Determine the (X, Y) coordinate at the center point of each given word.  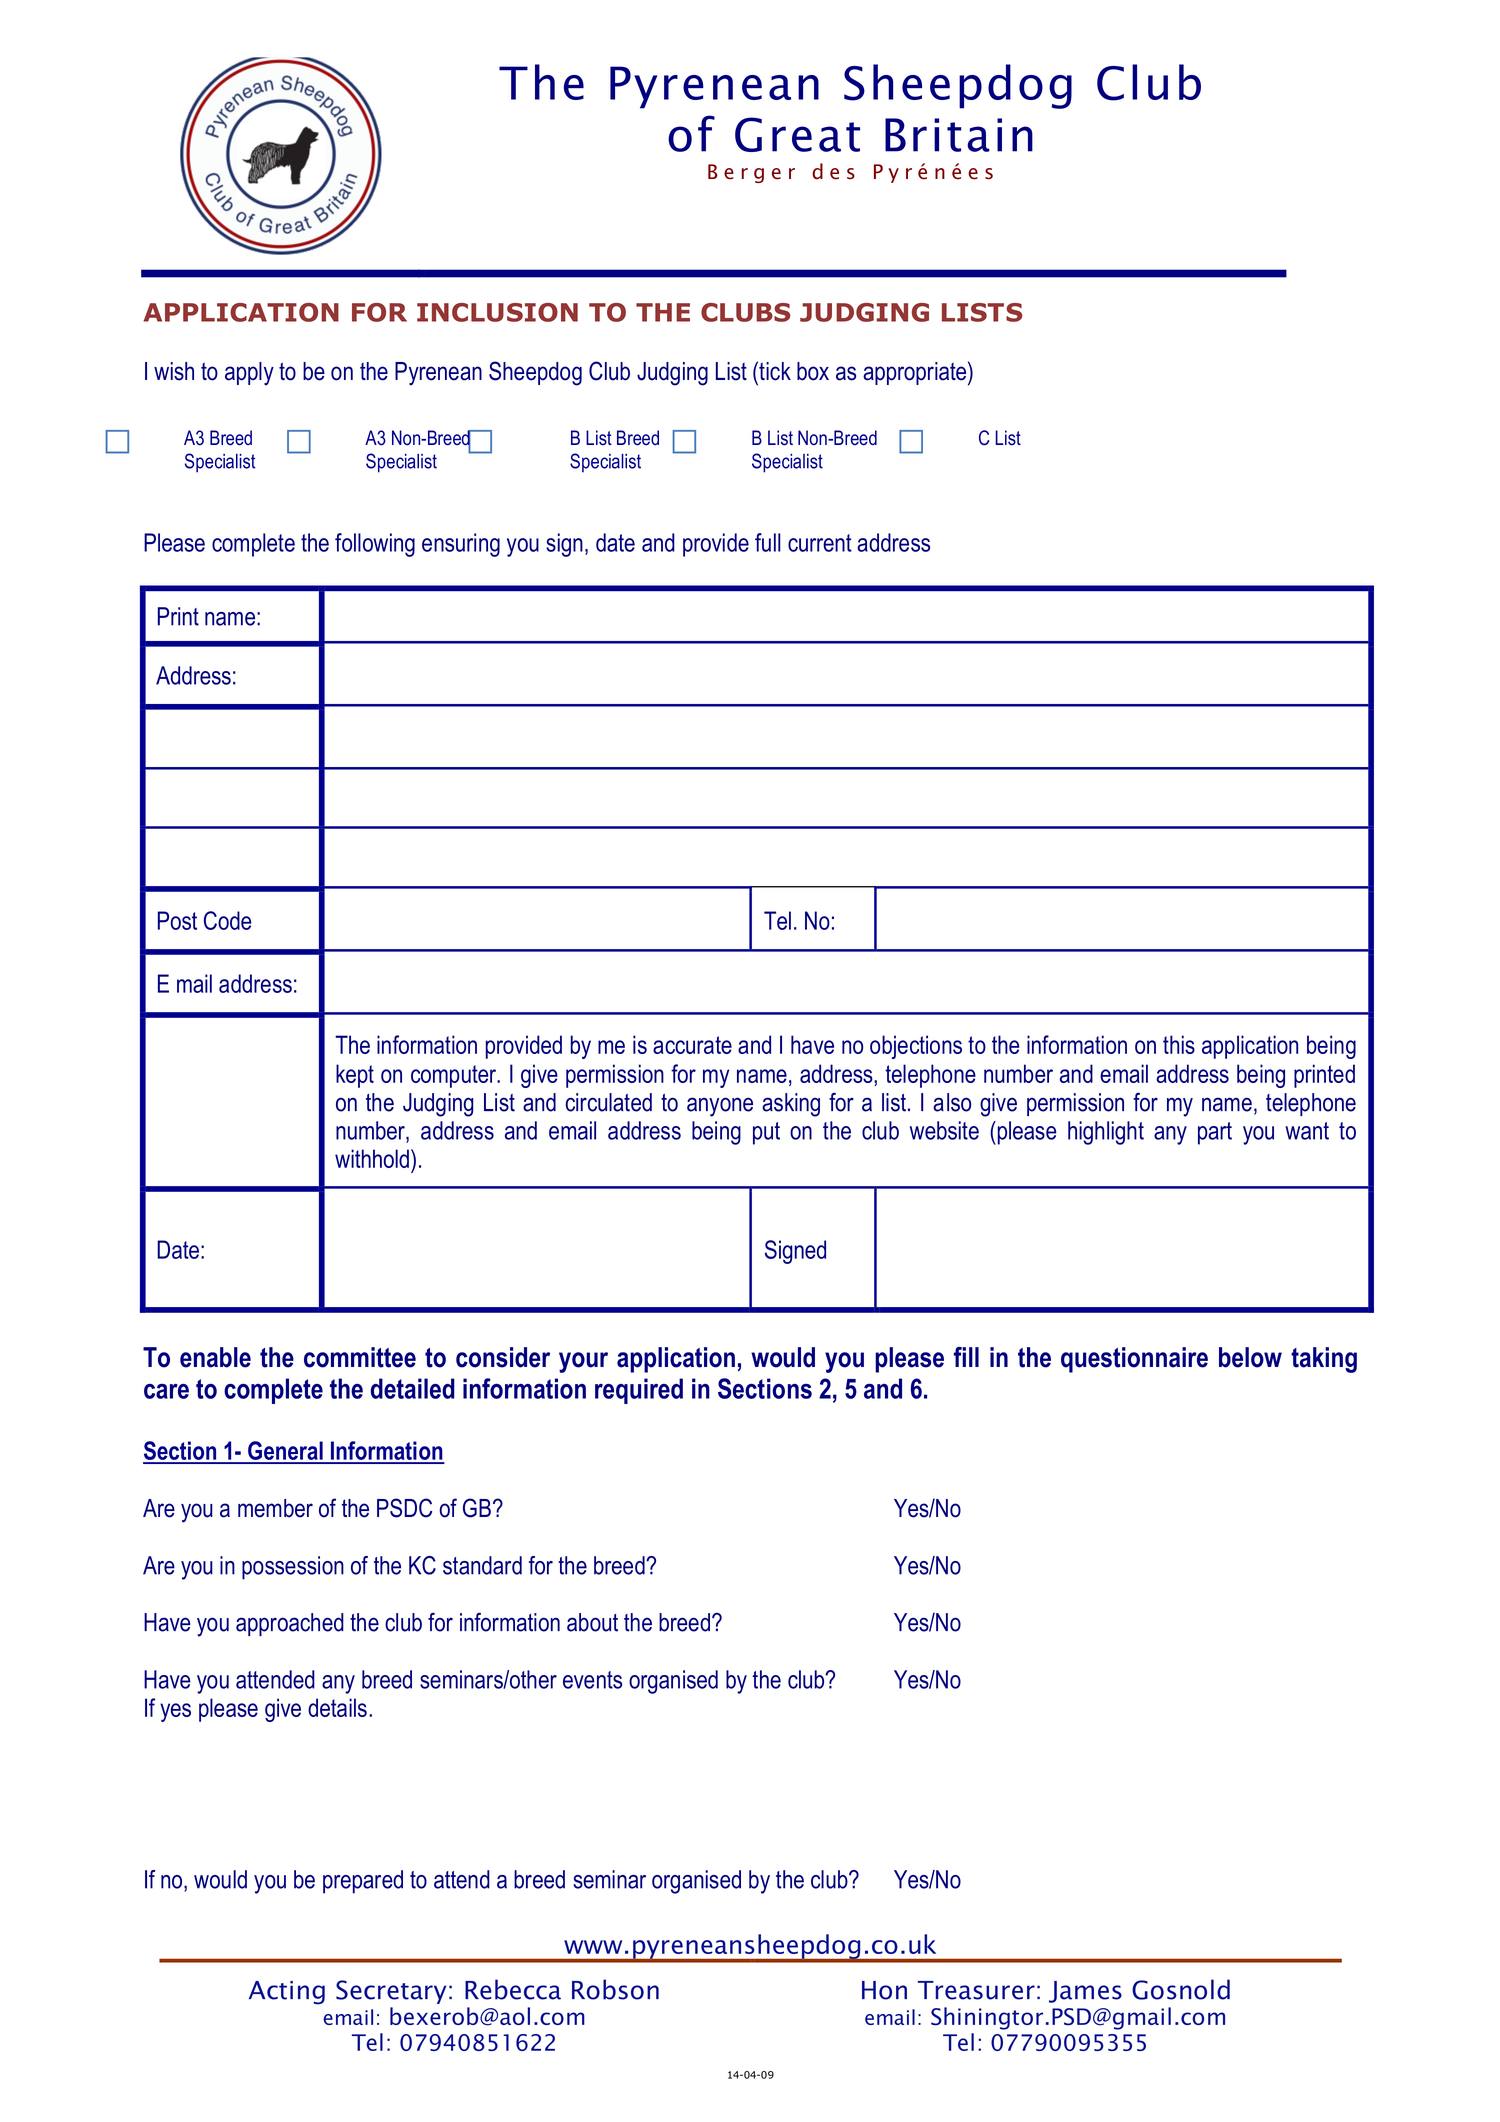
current (820, 543)
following (375, 545)
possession (293, 1568)
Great (797, 134)
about (592, 1622)
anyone (720, 1107)
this (1179, 1044)
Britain (959, 135)
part (1215, 1133)
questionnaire (1134, 1360)
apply (249, 374)
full (768, 542)
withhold (372, 1158)
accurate (692, 1045)
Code (228, 920)
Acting (287, 1993)
